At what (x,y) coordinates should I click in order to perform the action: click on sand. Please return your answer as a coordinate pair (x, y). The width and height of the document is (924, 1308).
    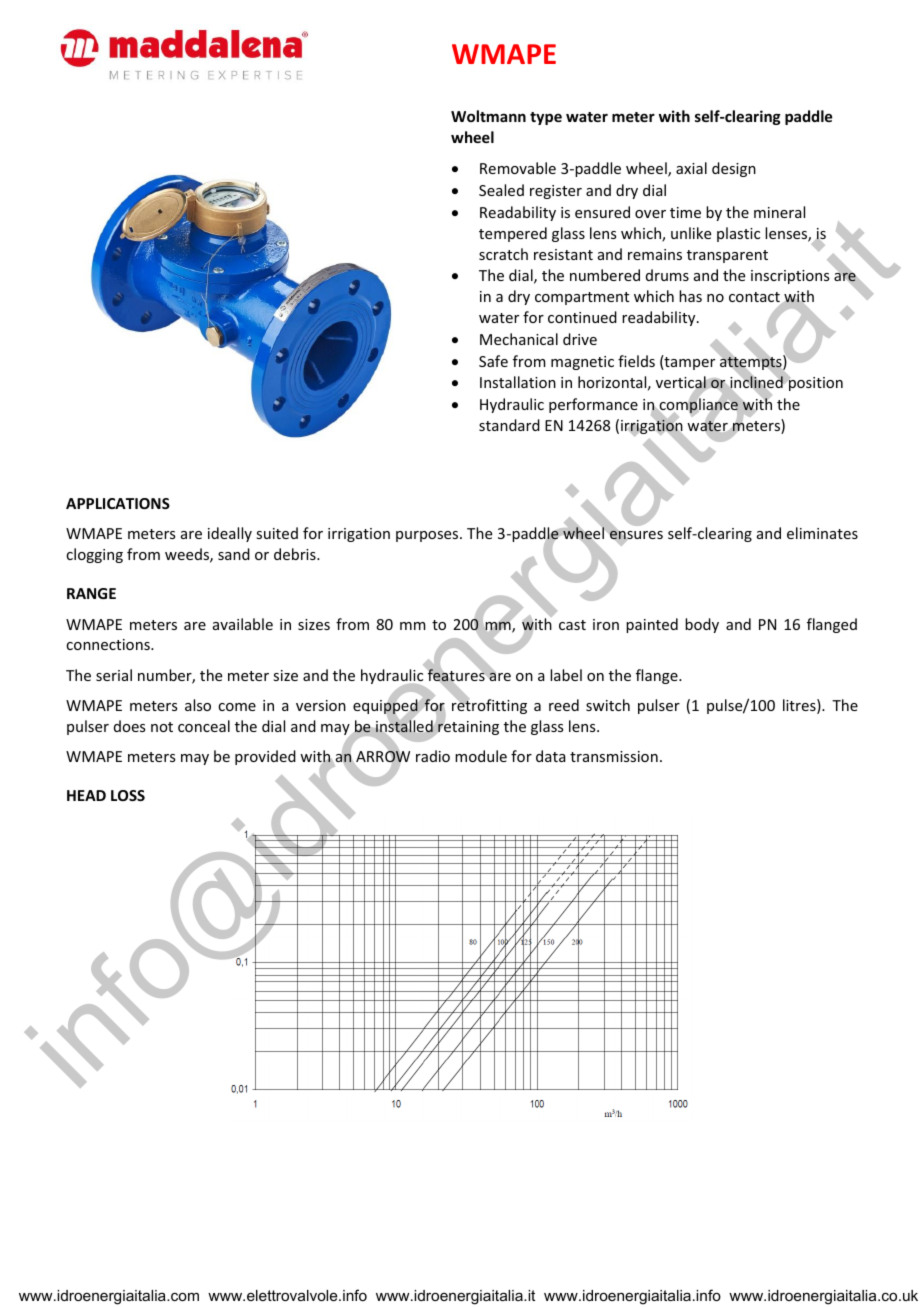
    Looking at the image, I should click on (234, 554).
